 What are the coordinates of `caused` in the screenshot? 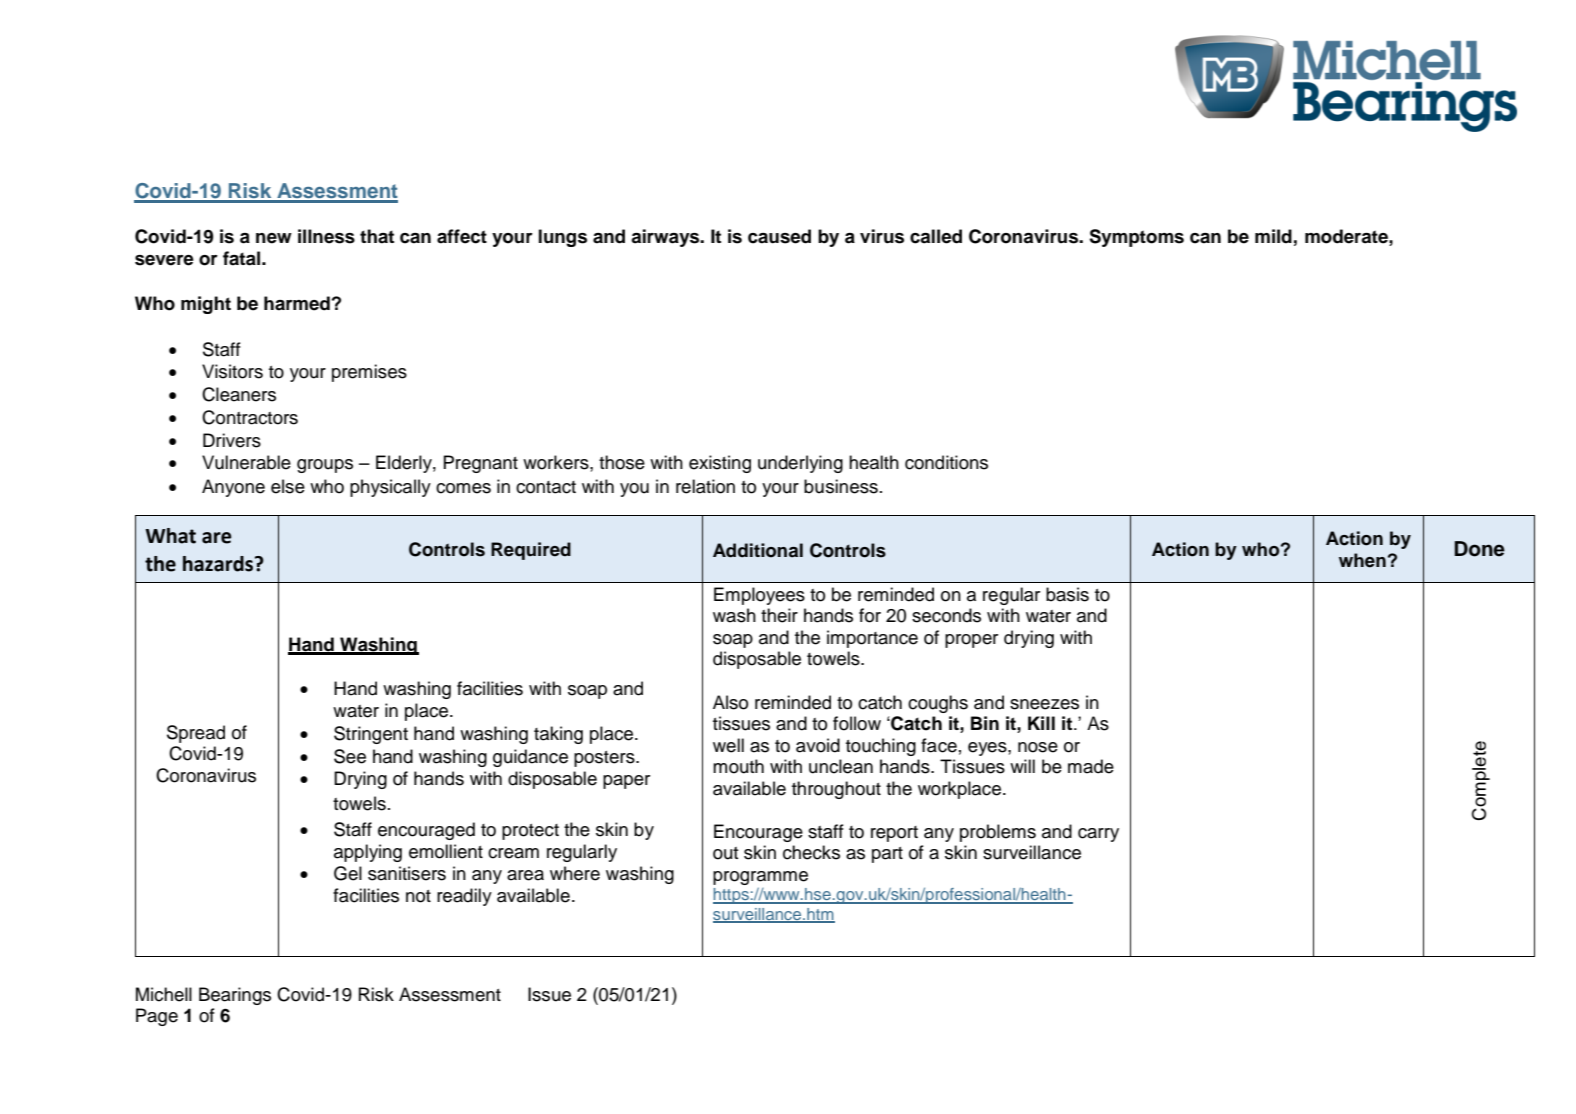 It's located at (779, 236).
